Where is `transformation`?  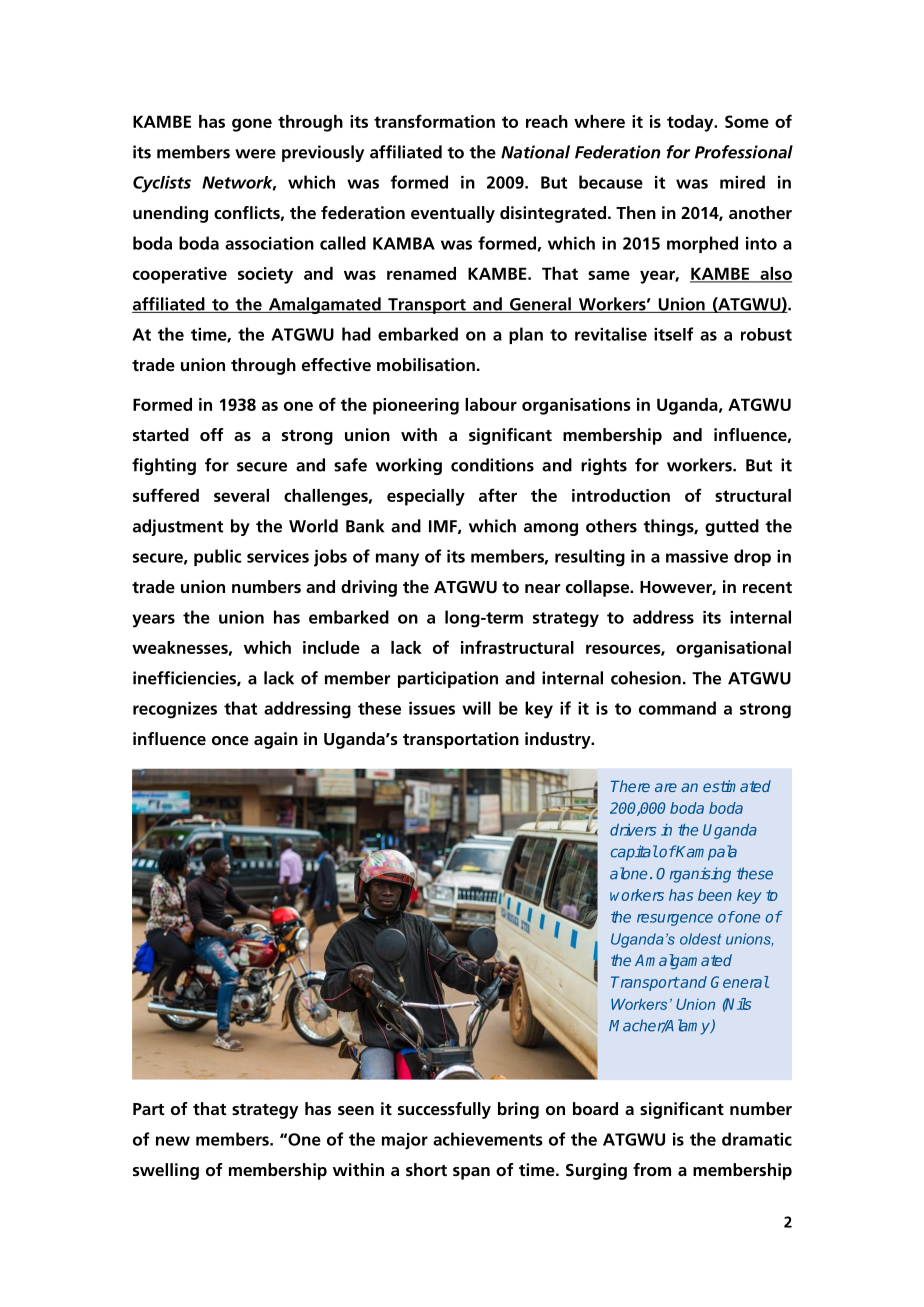
transformation is located at coordinates (434, 121).
